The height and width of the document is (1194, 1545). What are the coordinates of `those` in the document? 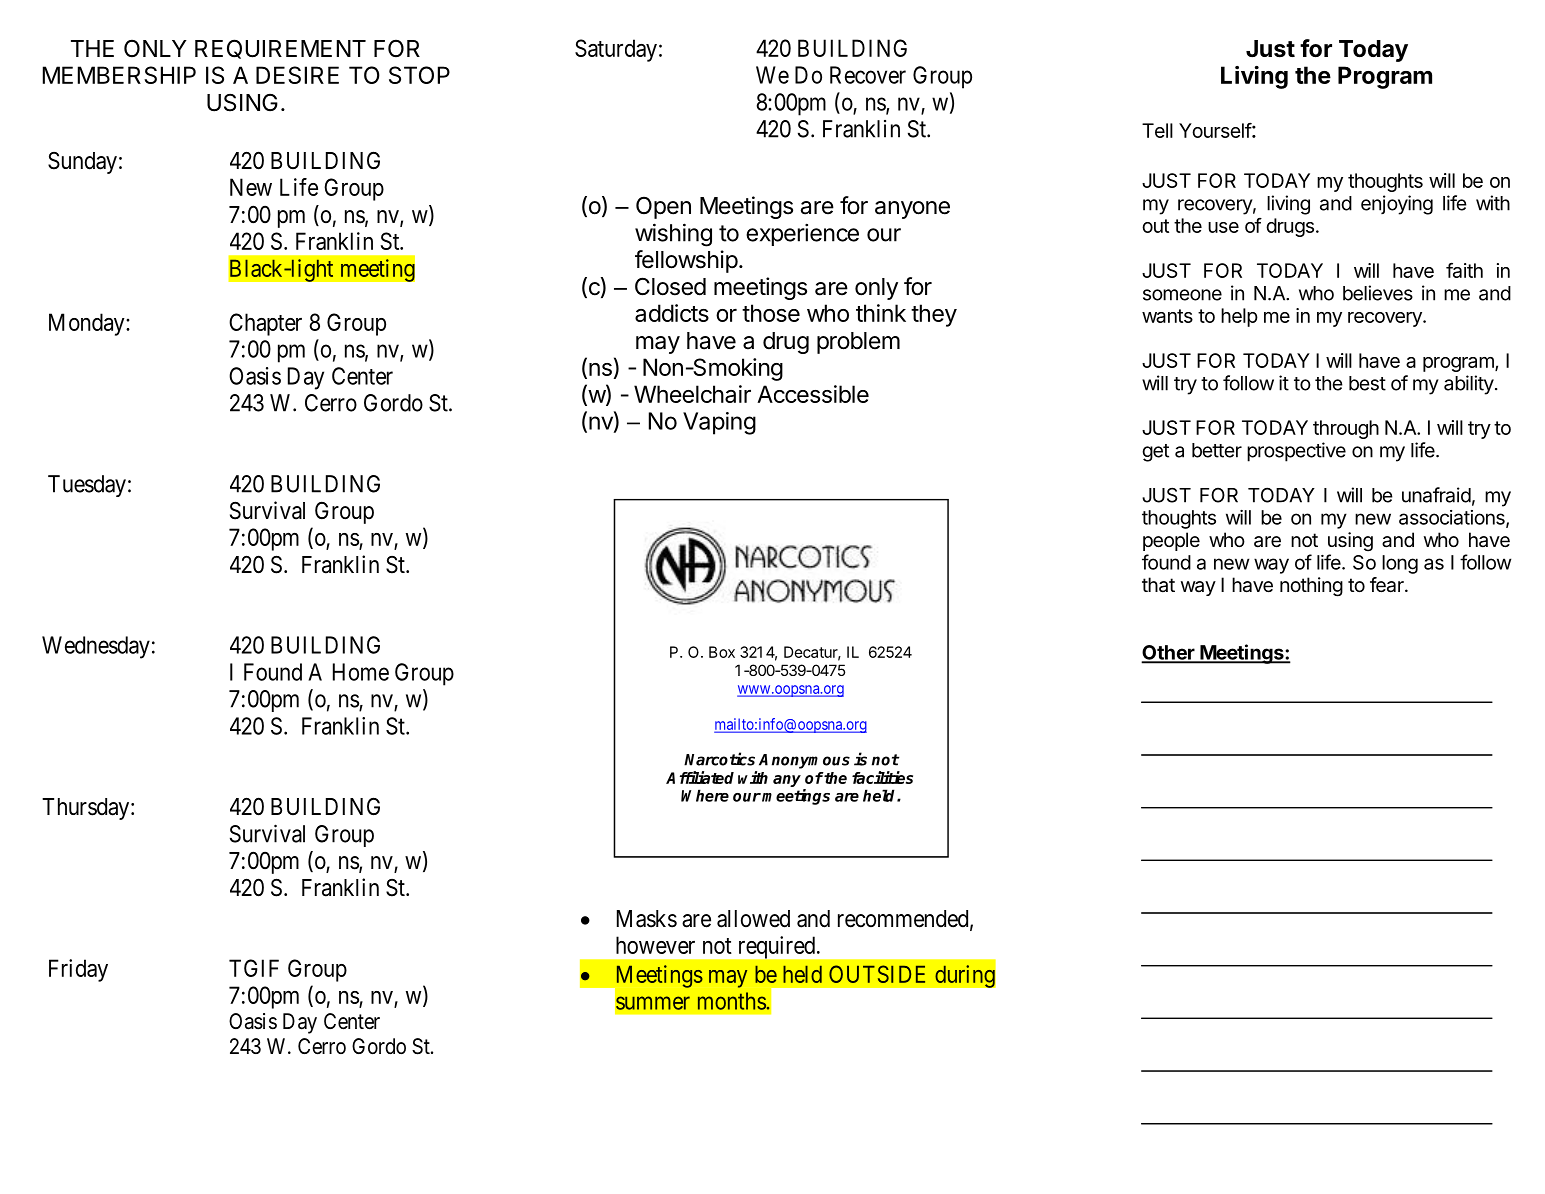 It's located at (771, 313).
